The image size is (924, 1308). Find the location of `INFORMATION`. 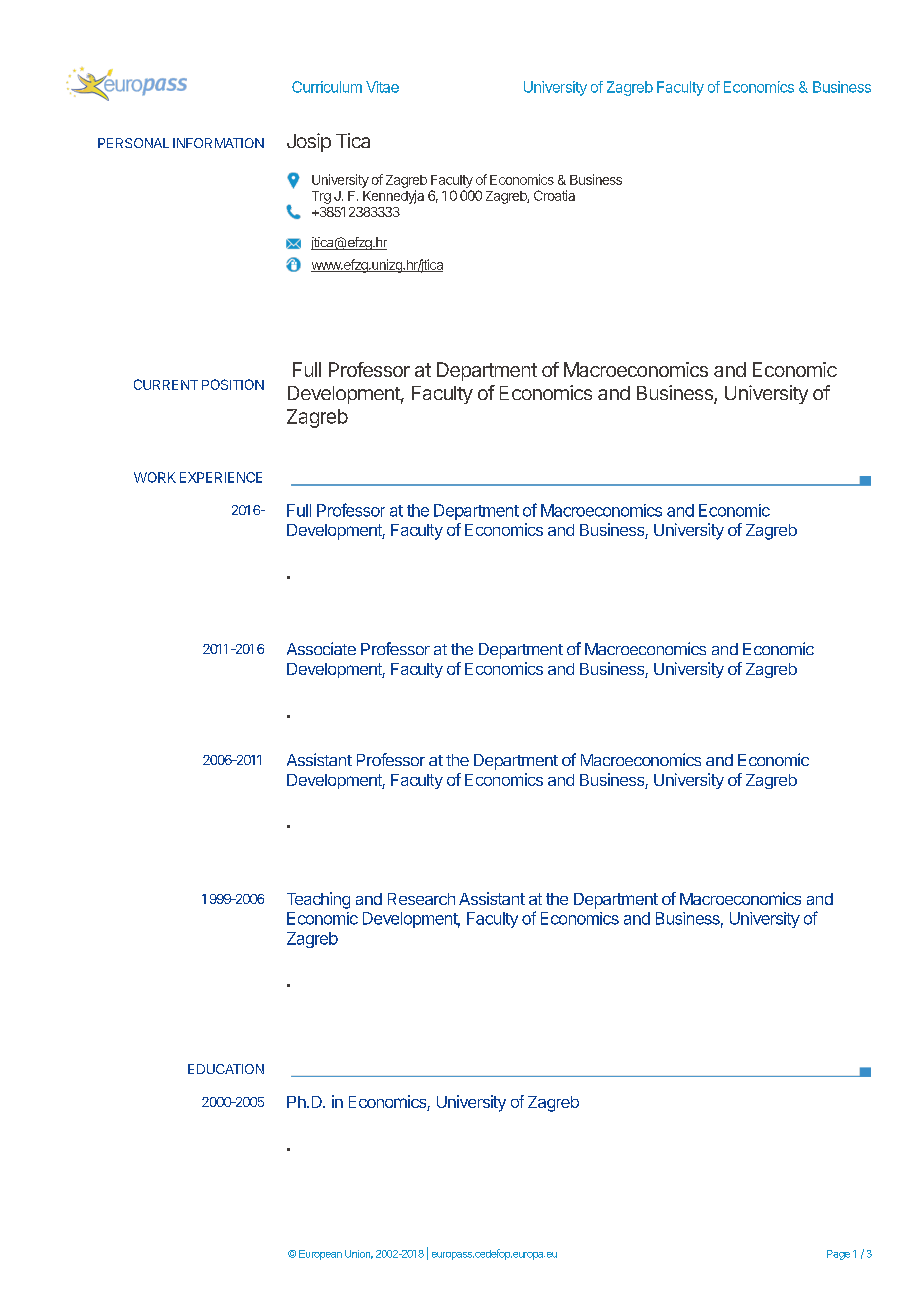

INFORMATION is located at coordinates (218, 143).
